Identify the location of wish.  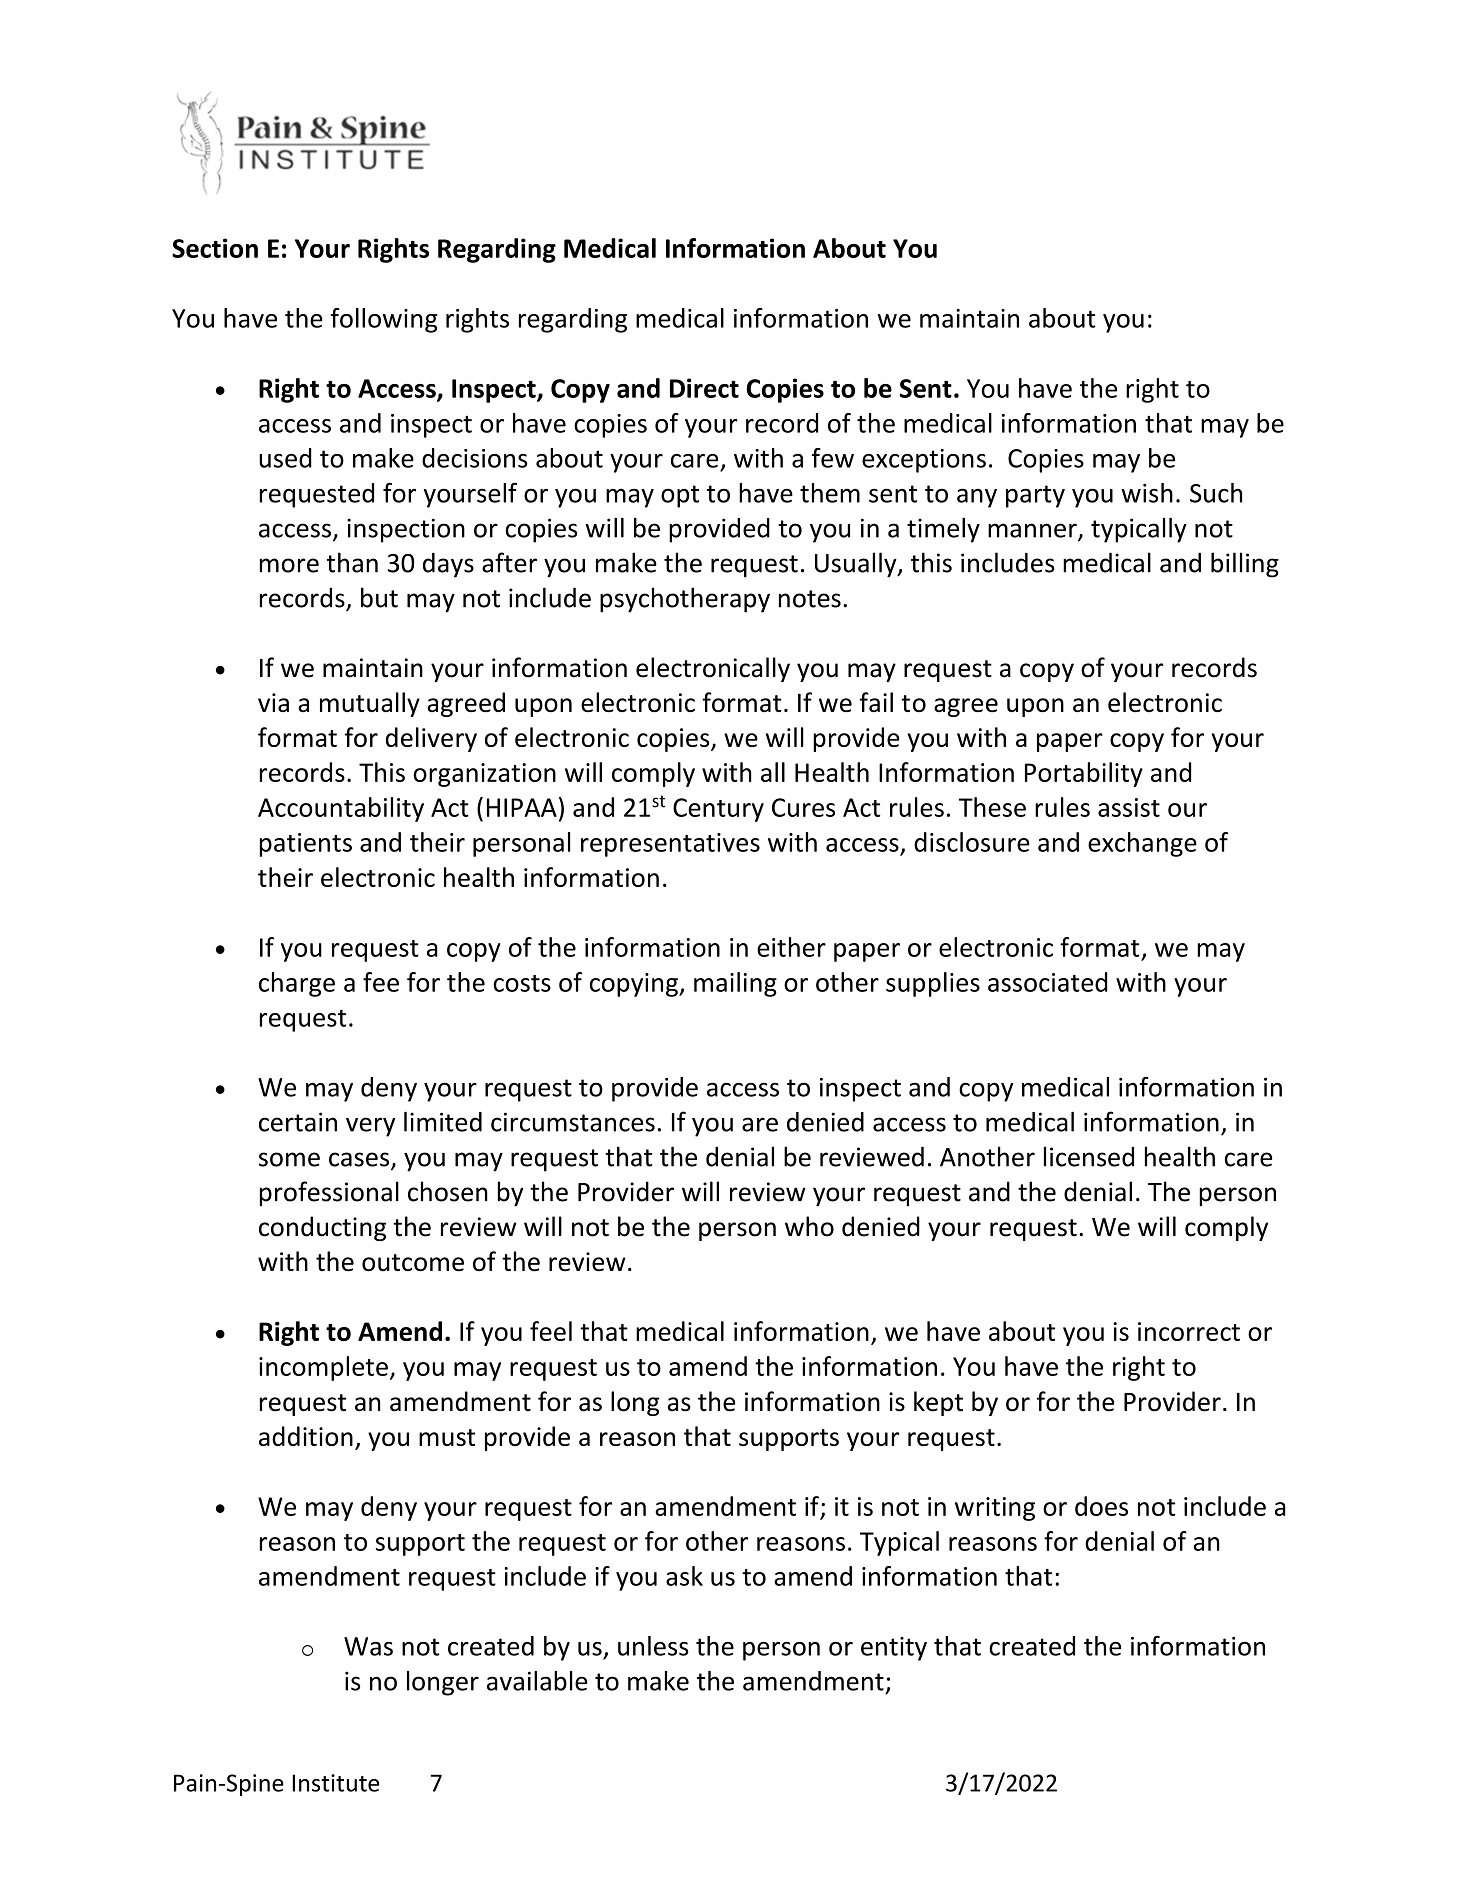
(1147, 493).
